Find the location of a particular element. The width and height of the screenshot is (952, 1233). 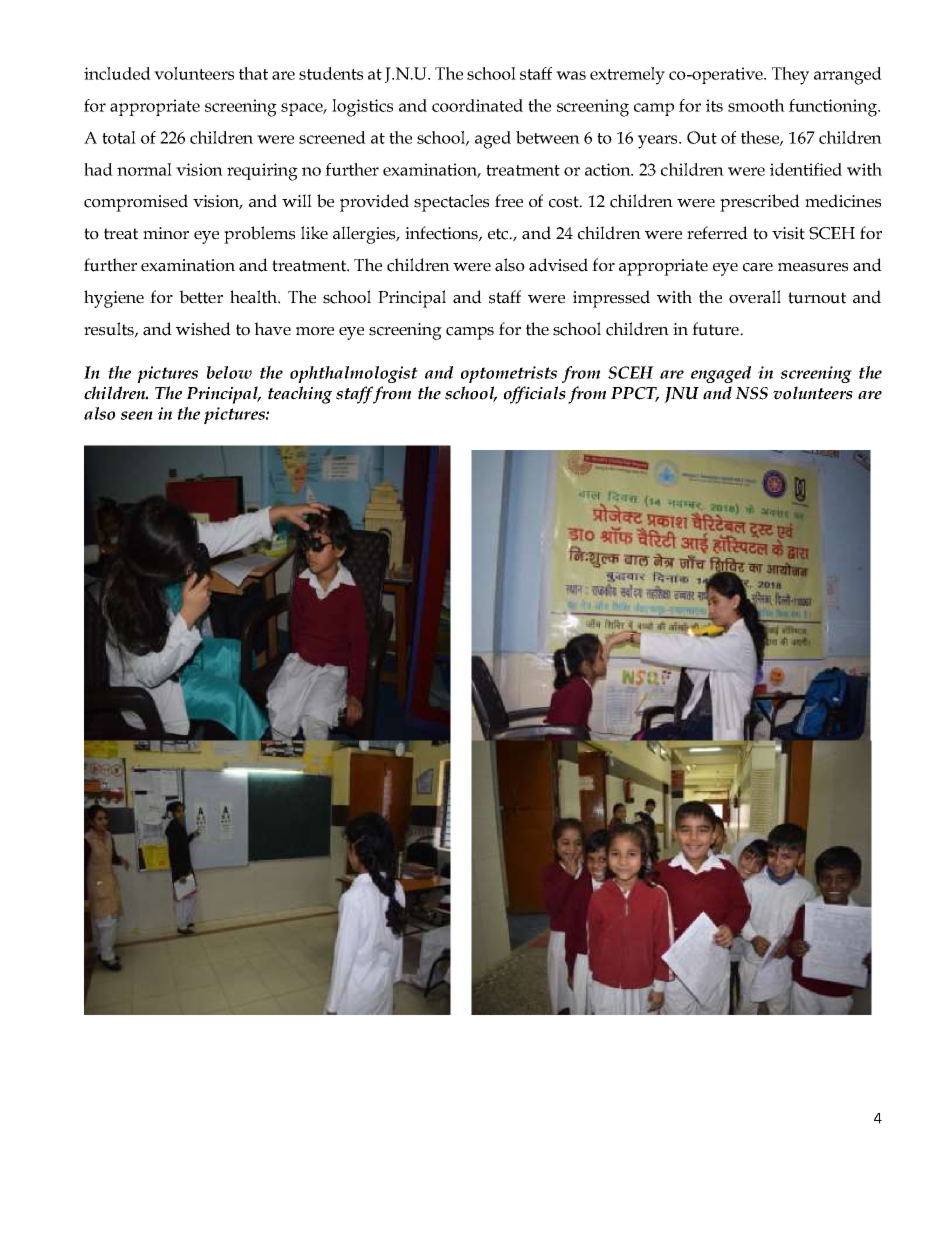

officials is located at coordinates (535, 395).
